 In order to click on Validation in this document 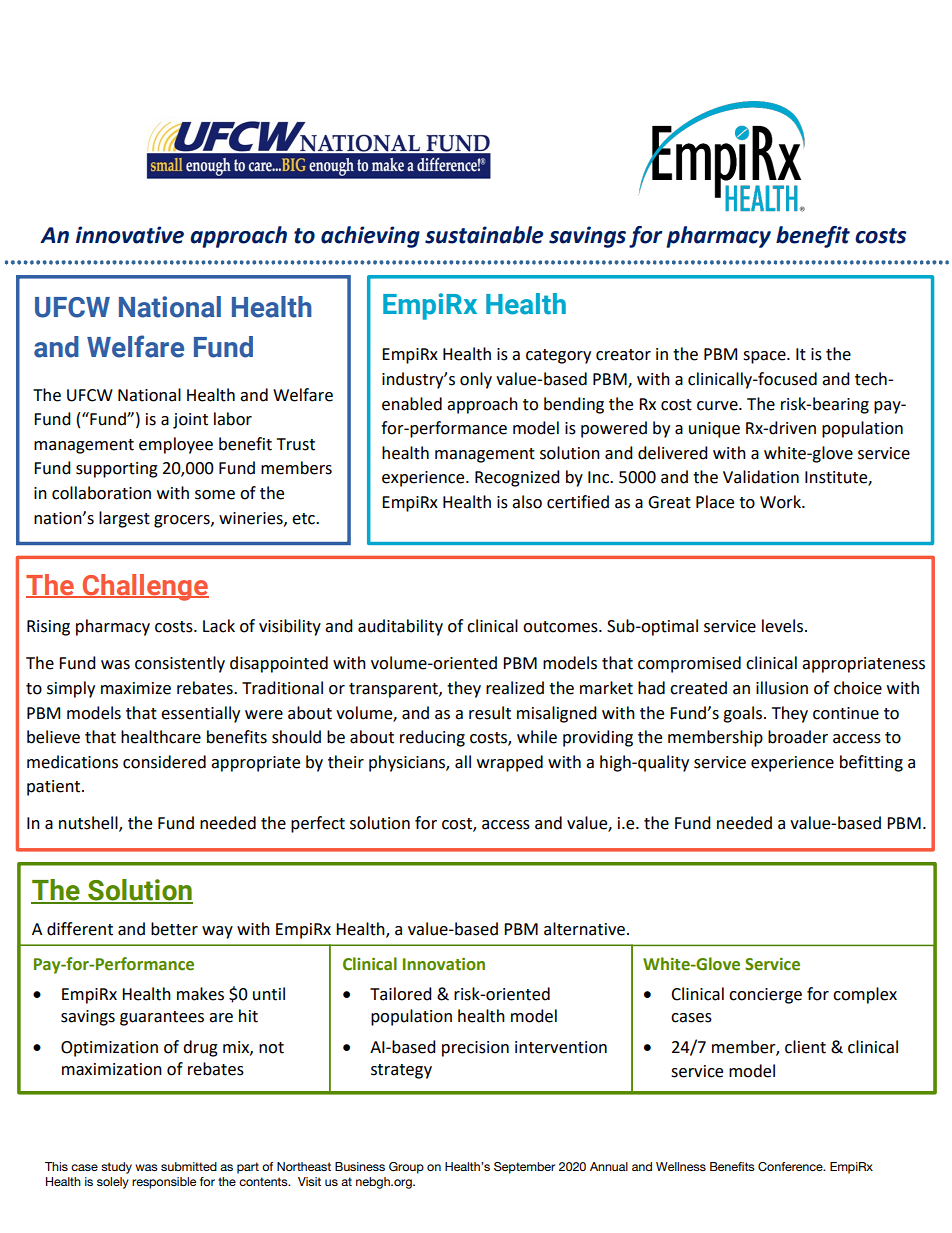, I will do `click(761, 477)`.
